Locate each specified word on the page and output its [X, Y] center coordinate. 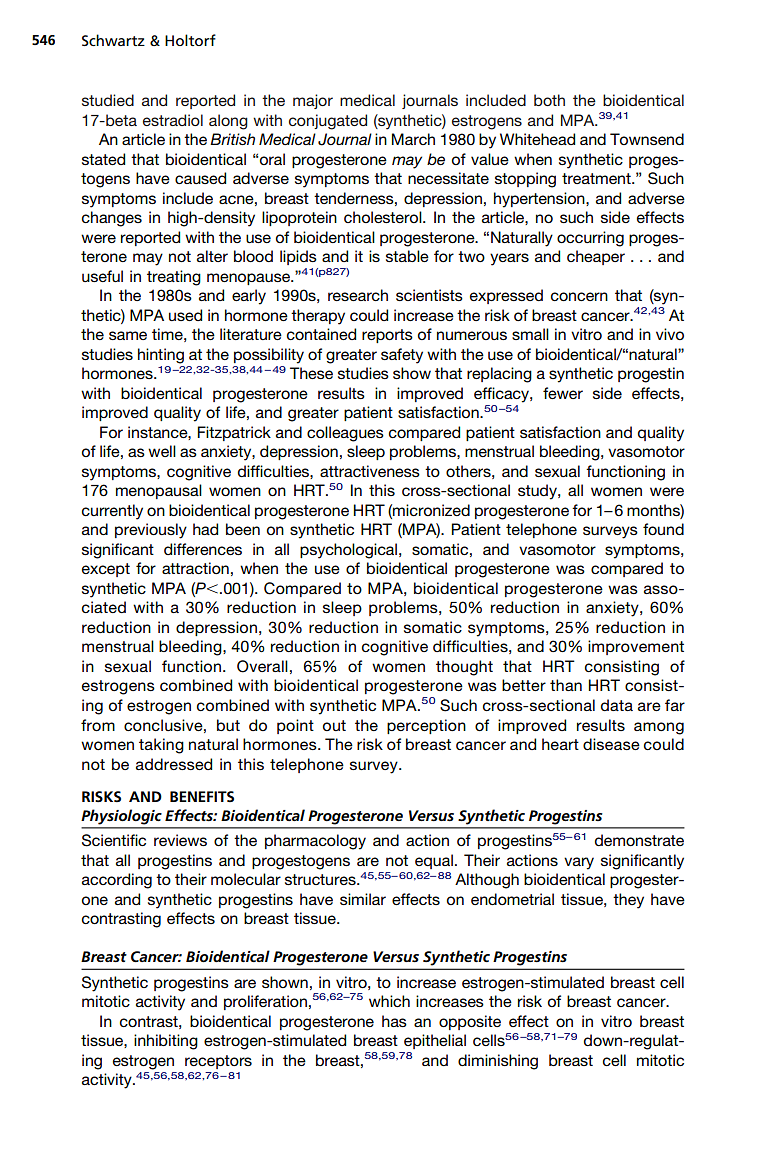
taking [161, 746]
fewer [563, 393]
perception [426, 726]
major [313, 101]
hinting [161, 356]
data [617, 705]
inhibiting [166, 1042]
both [549, 100]
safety [402, 356]
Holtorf [190, 40]
